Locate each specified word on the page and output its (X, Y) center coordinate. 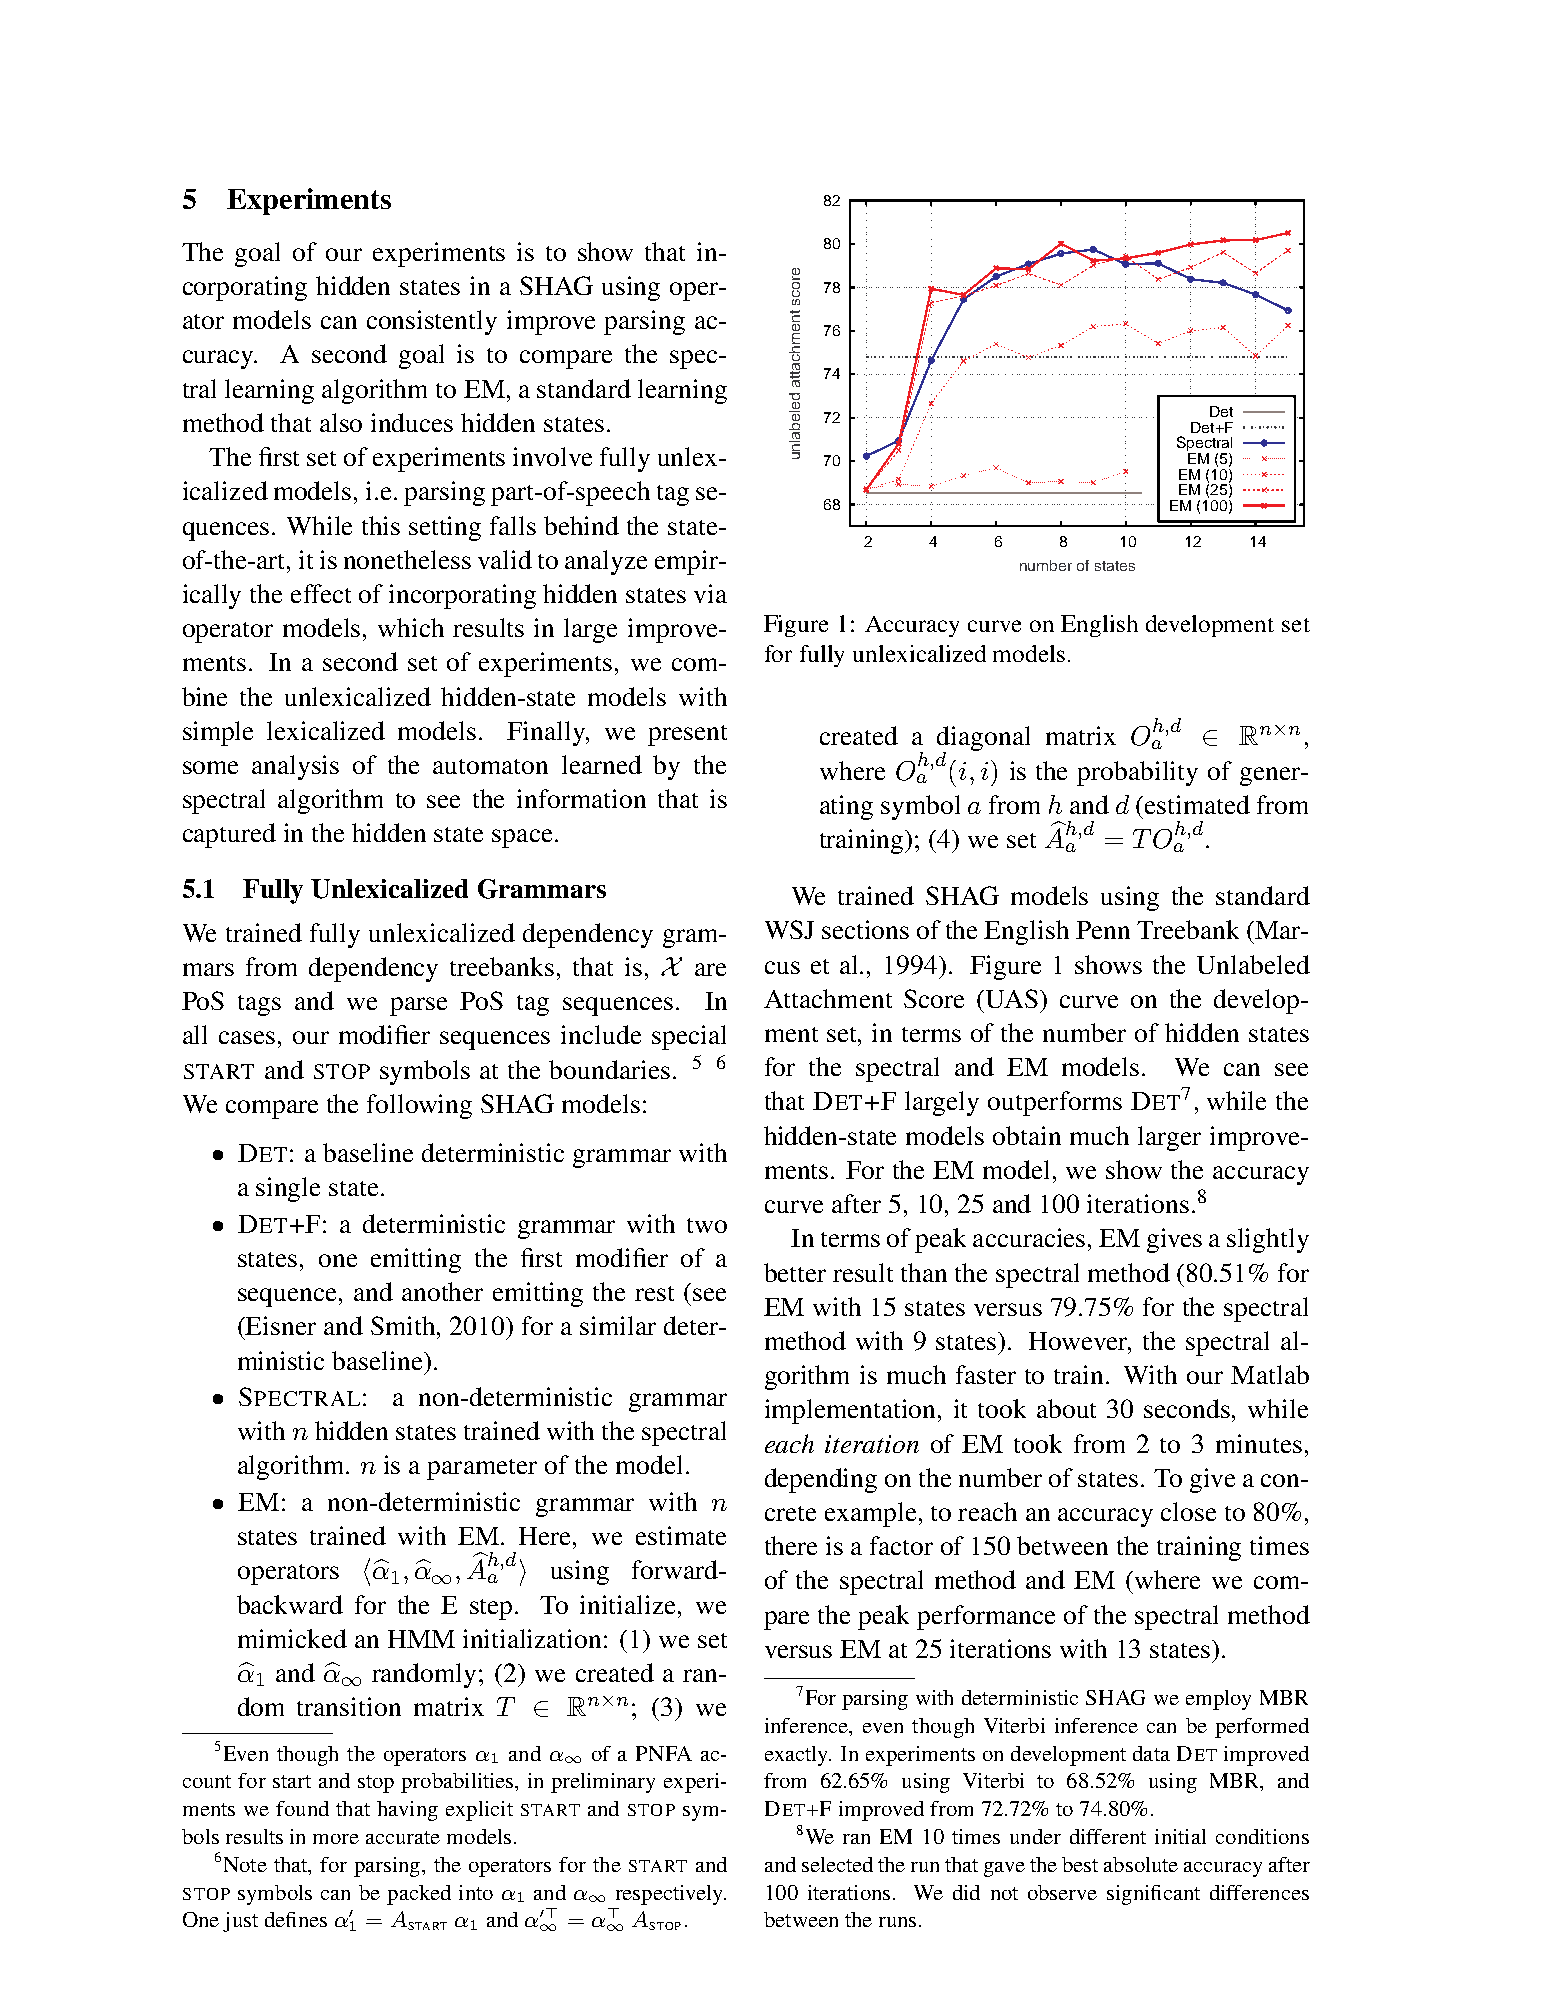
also (341, 422)
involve (552, 456)
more (336, 1839)
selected (837, 1864)
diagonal (983, 740)
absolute (1141, 1864)
